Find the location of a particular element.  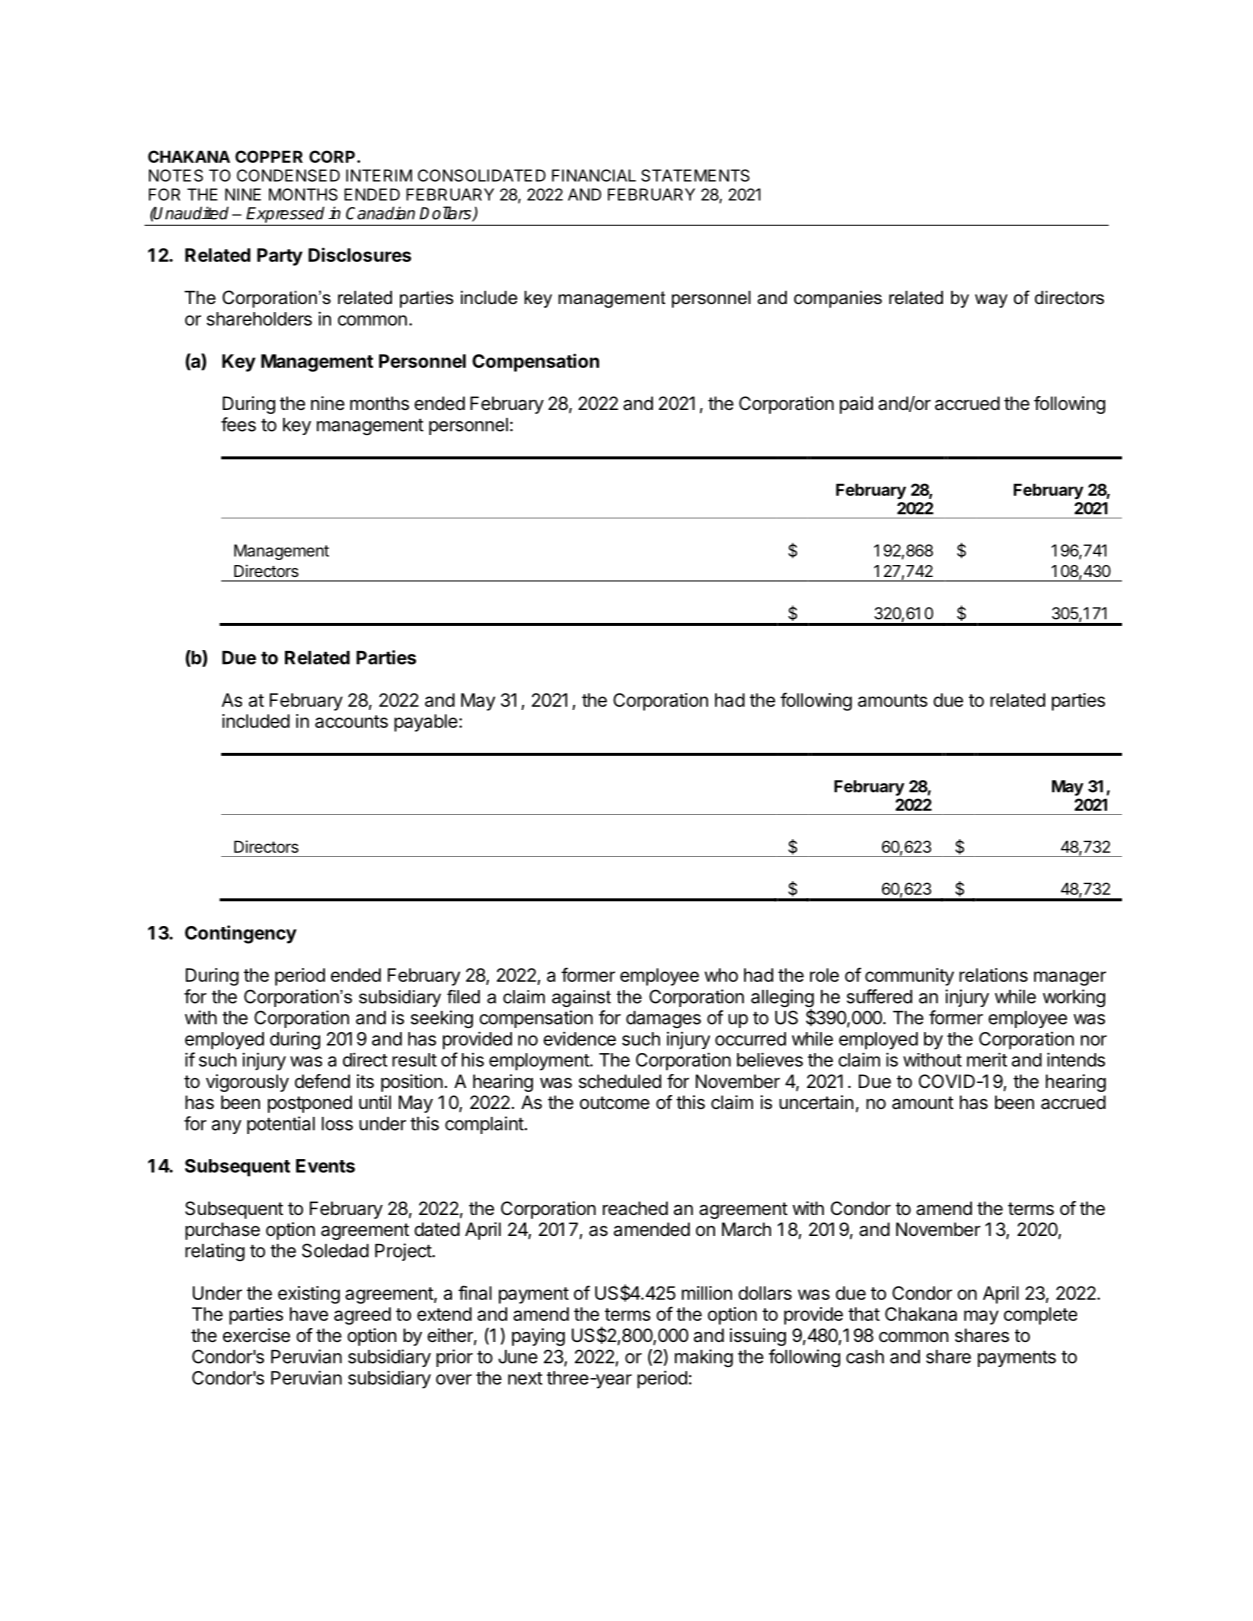

way is located at coordinates (991, 301).
